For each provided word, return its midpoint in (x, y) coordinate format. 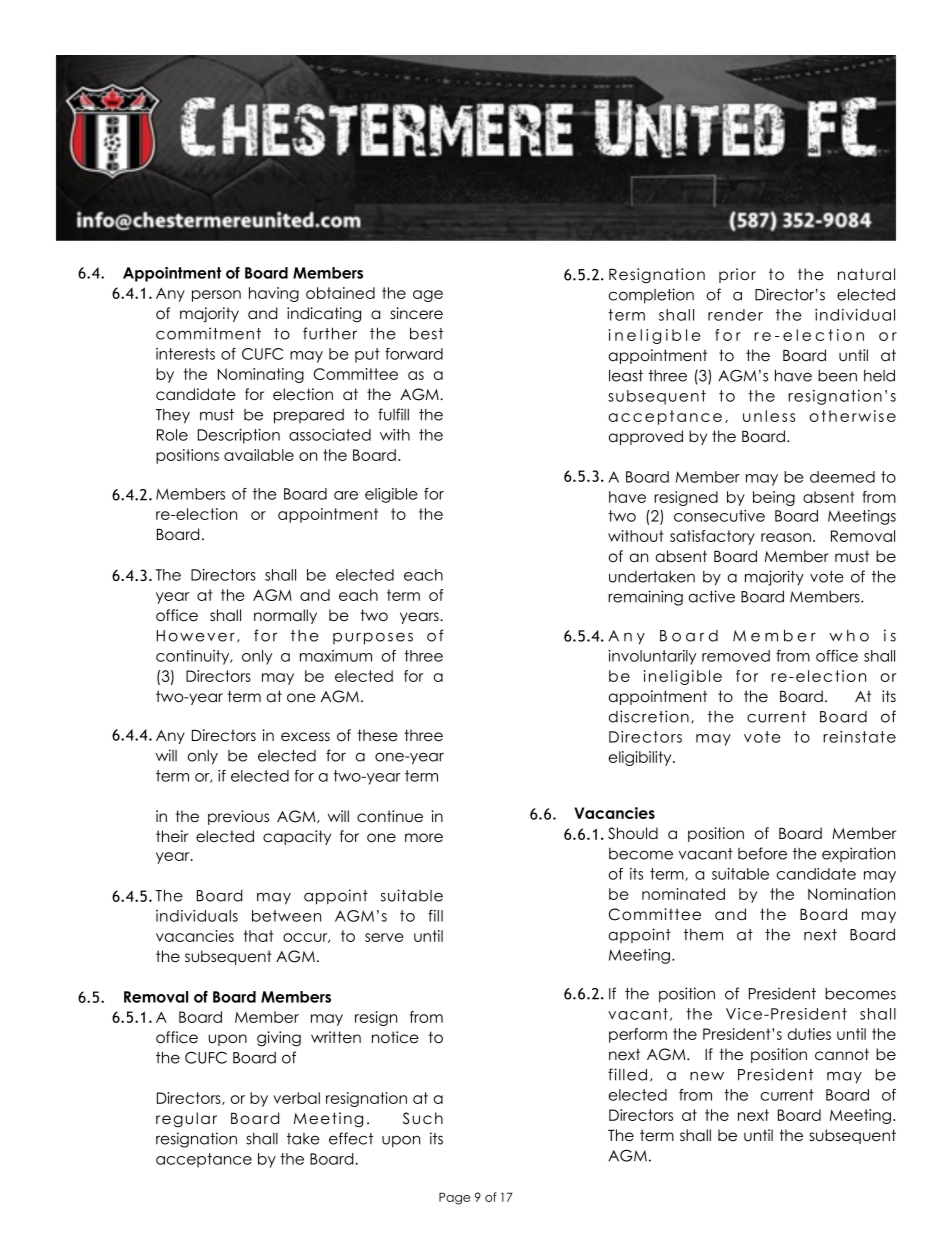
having (274, 294)
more (424, 838)
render (735, 315)
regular (186, 1120)
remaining (645, 598)
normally (285, 616)
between (286, 916)
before (762, 853)
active (712, 596)
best (426, 333)
